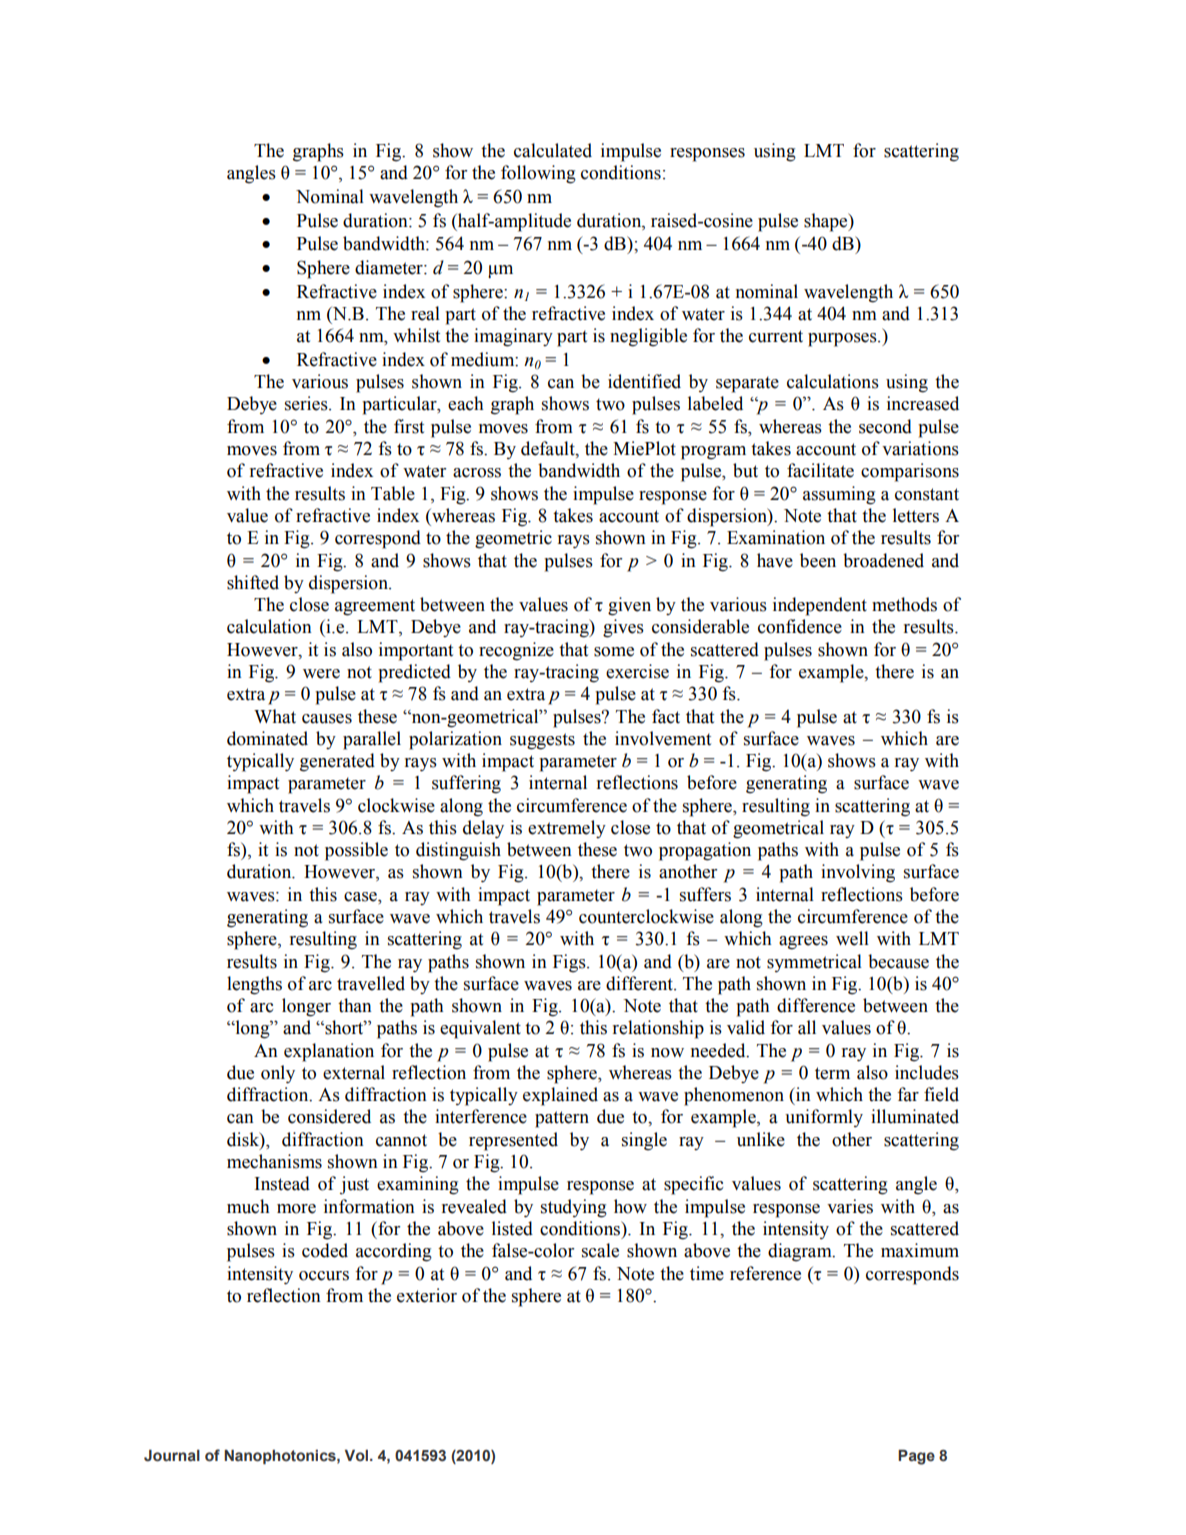 Image resolution: width=1186 pixels, height=1535 pixels. Describe the element at coordinates (390, 267) in the page. I see `diameter` at that location.
